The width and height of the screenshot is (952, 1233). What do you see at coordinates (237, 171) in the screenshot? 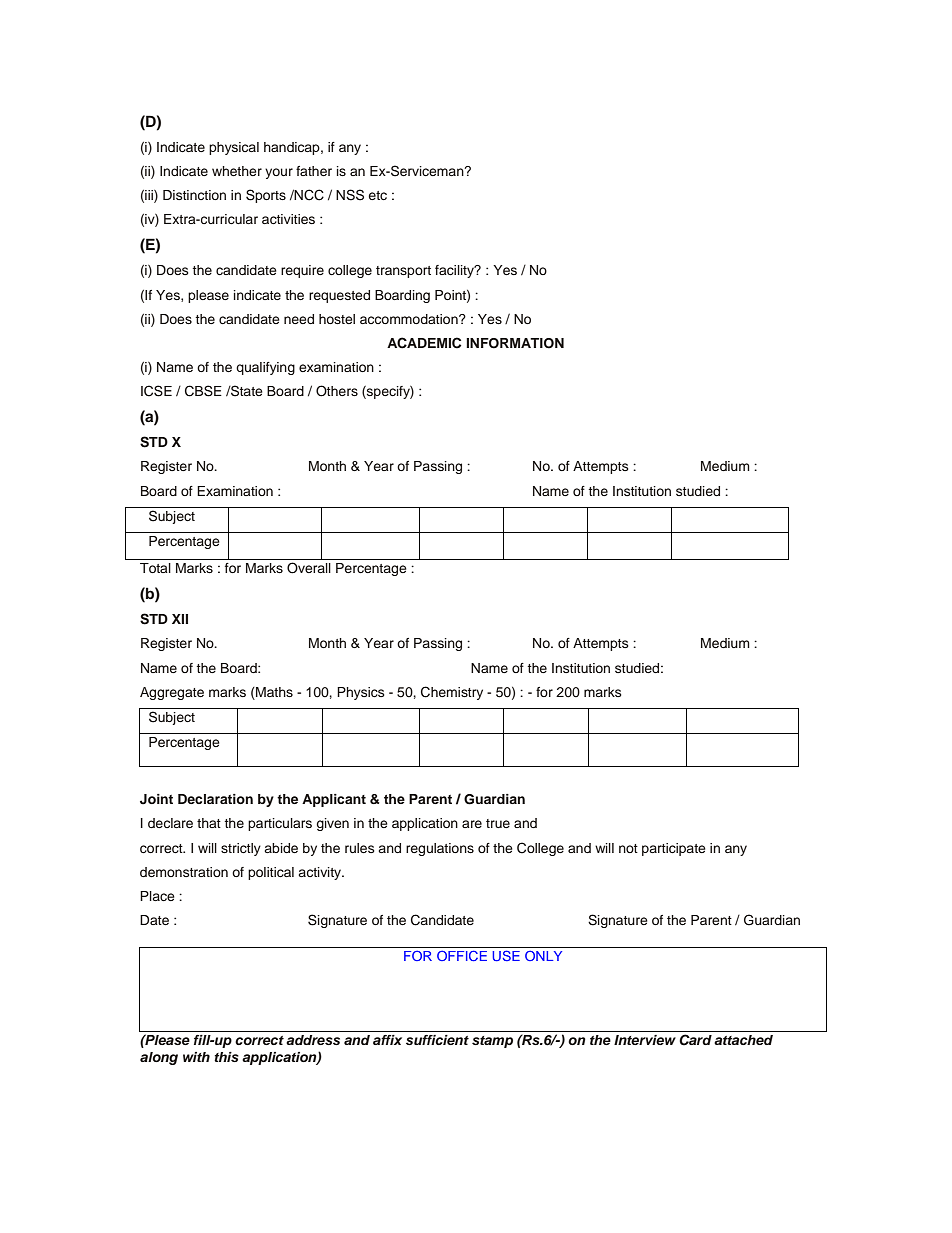
I see `whether` at bounding box center [237, 171].
